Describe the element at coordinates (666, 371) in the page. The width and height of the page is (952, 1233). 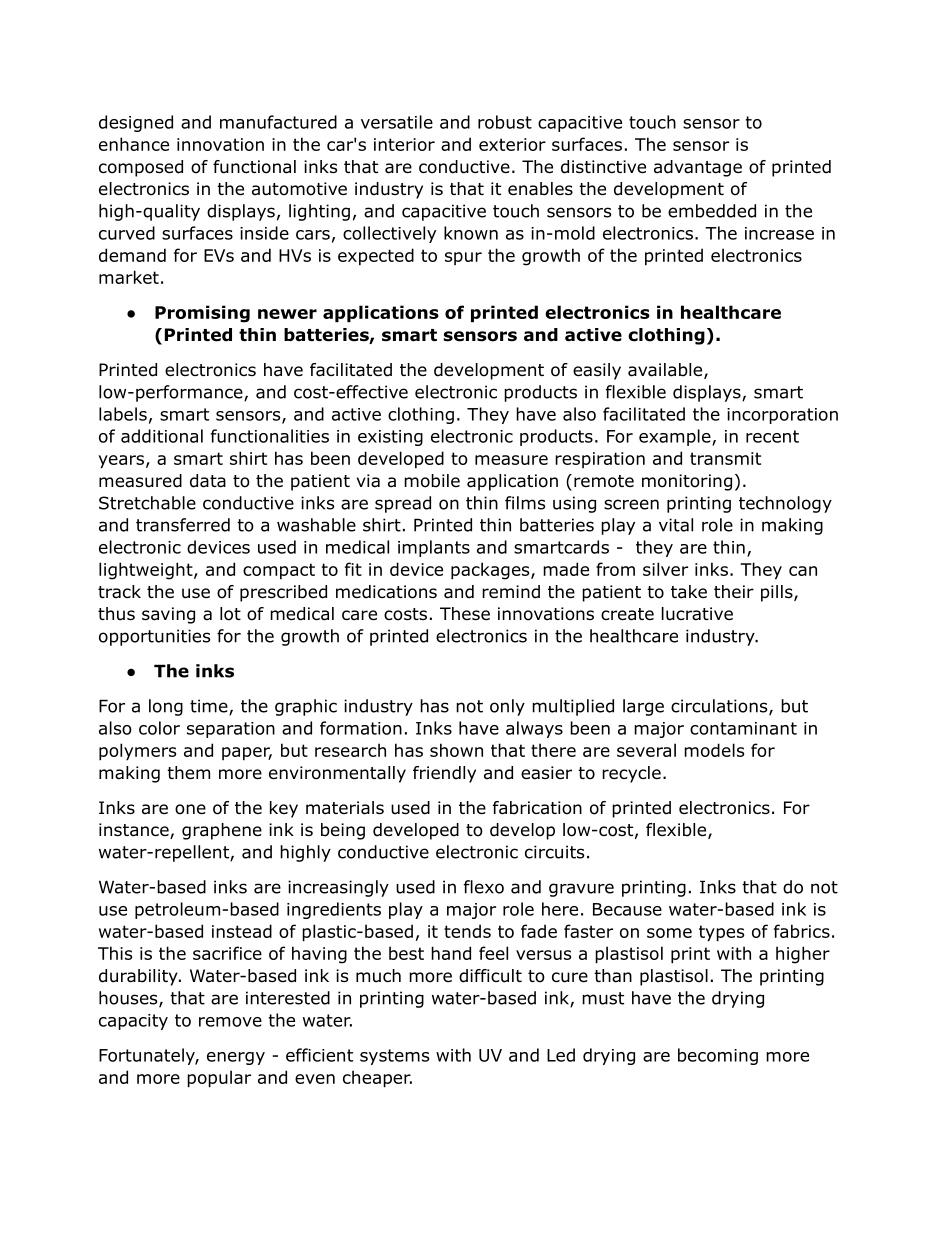
I see `available` at that location.
